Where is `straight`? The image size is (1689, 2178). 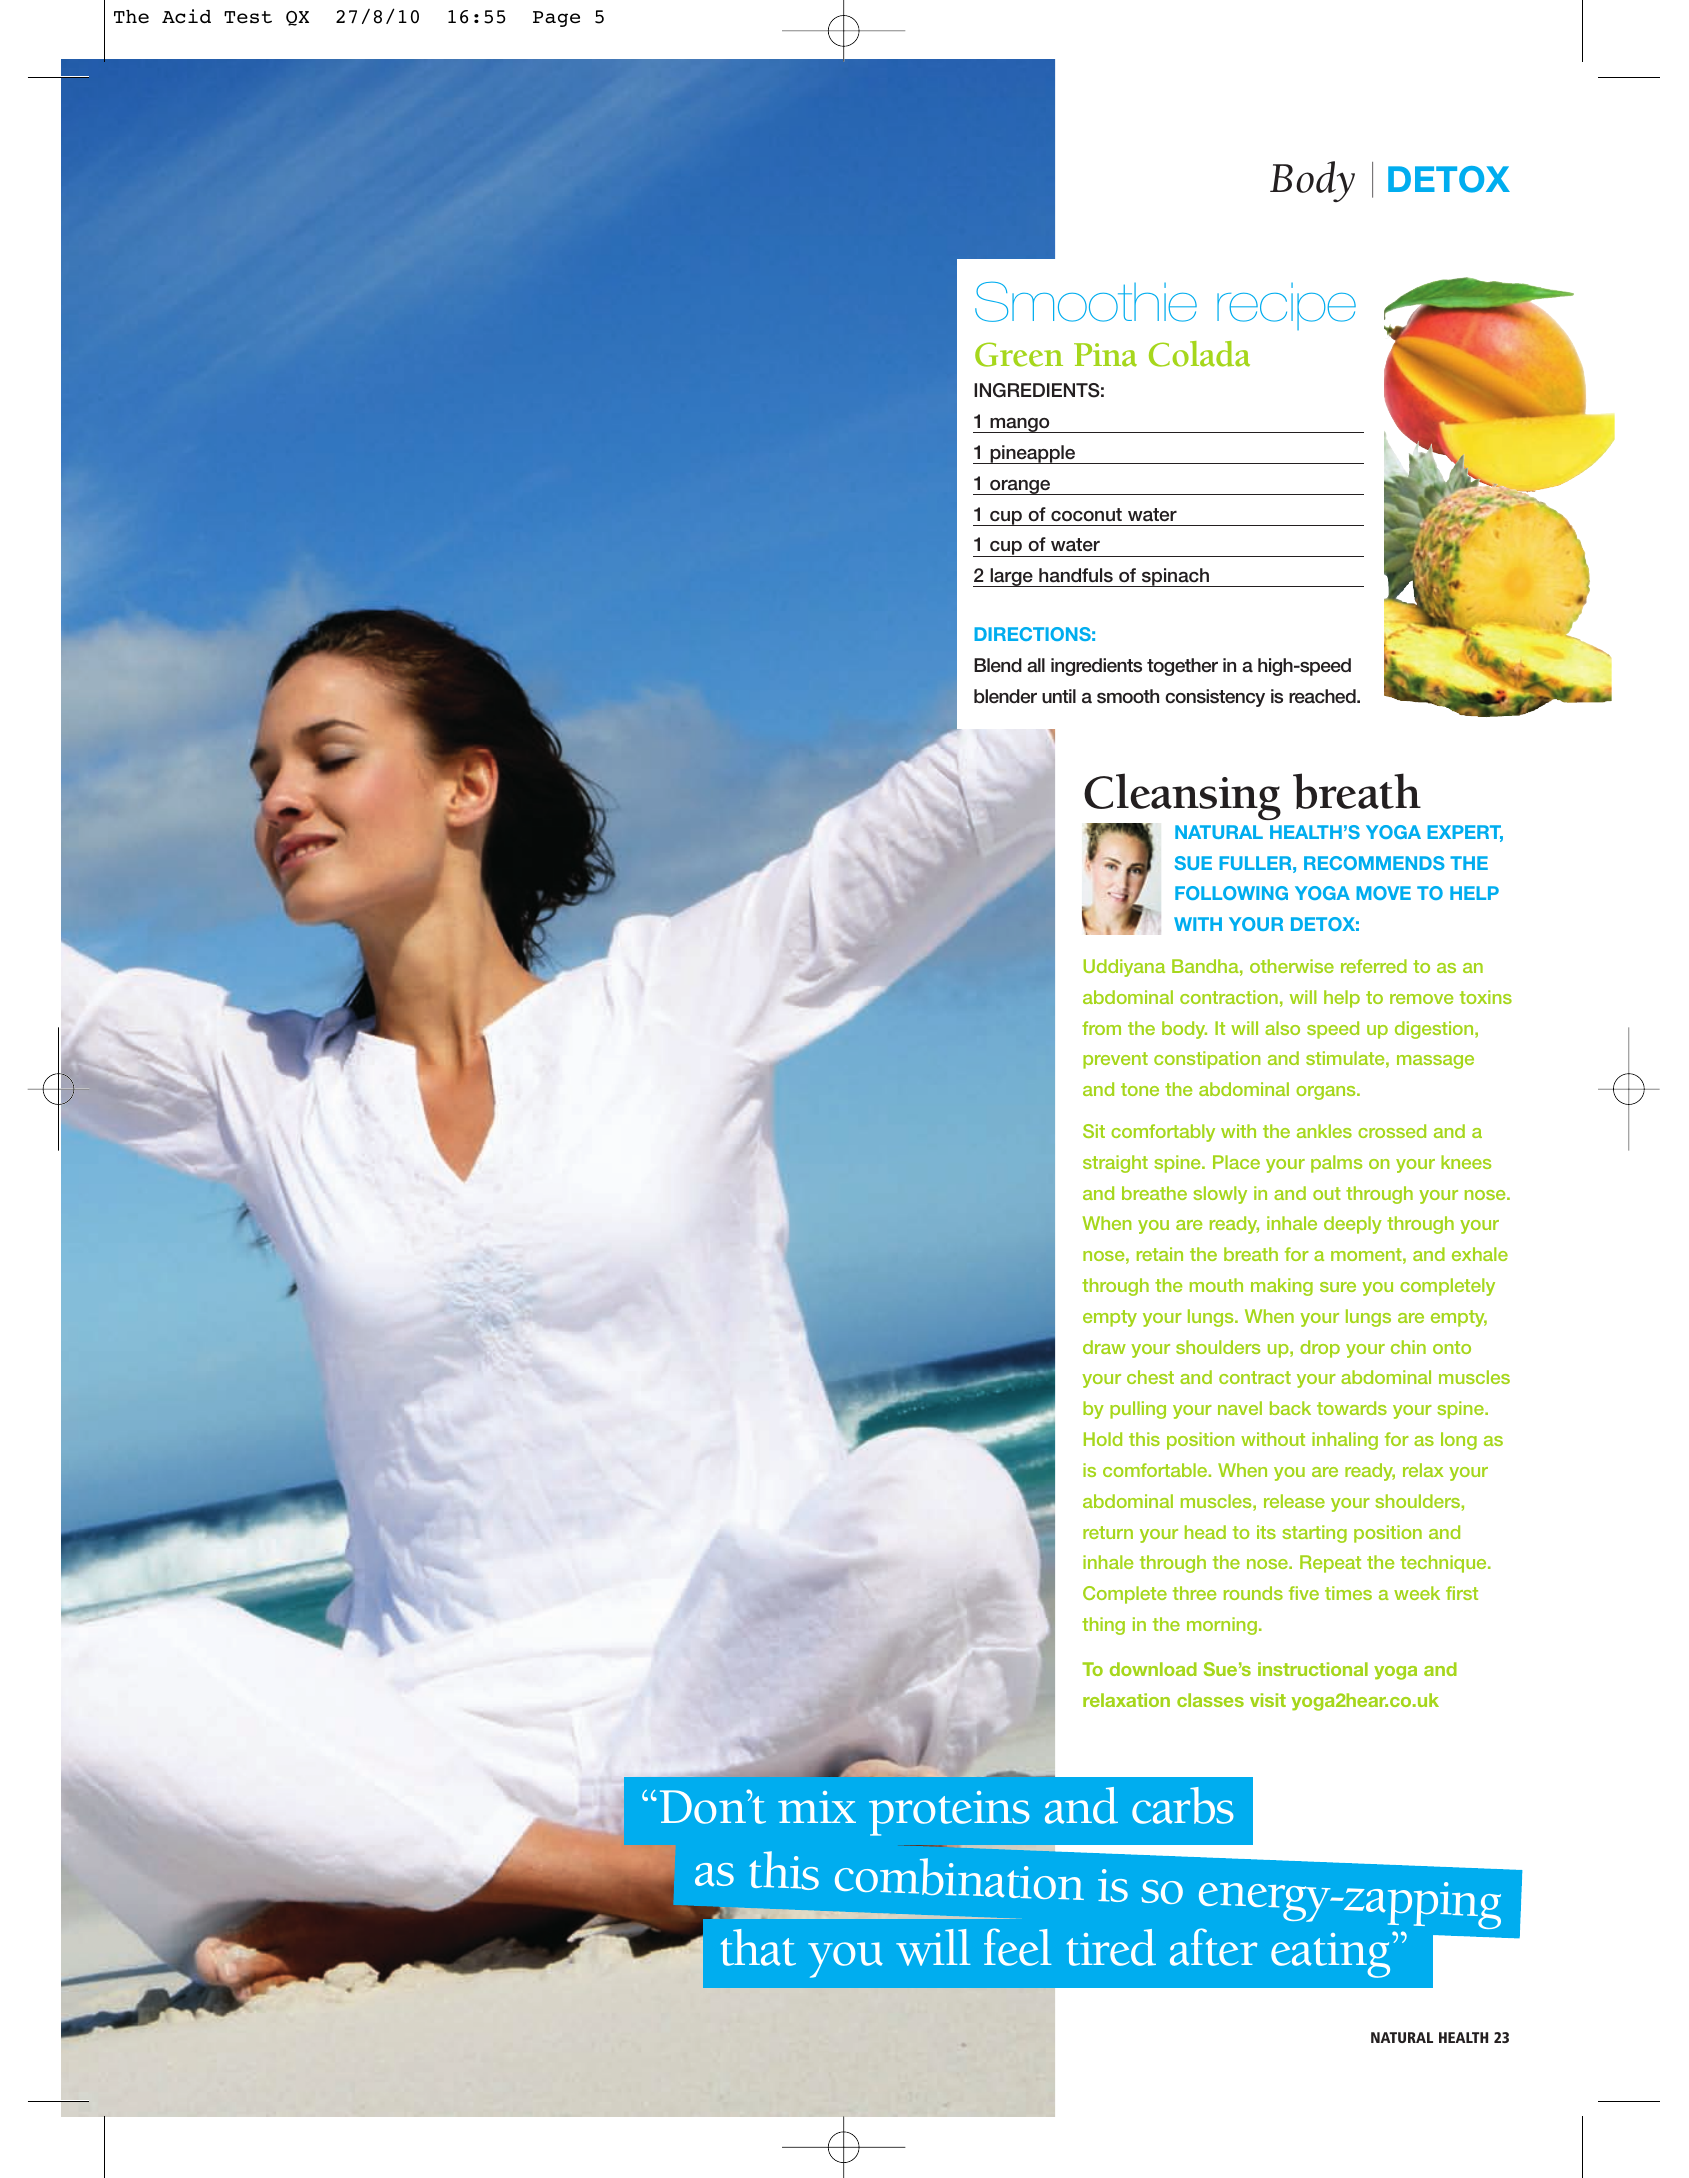
straight is located at coordinates (1115, 1164).
